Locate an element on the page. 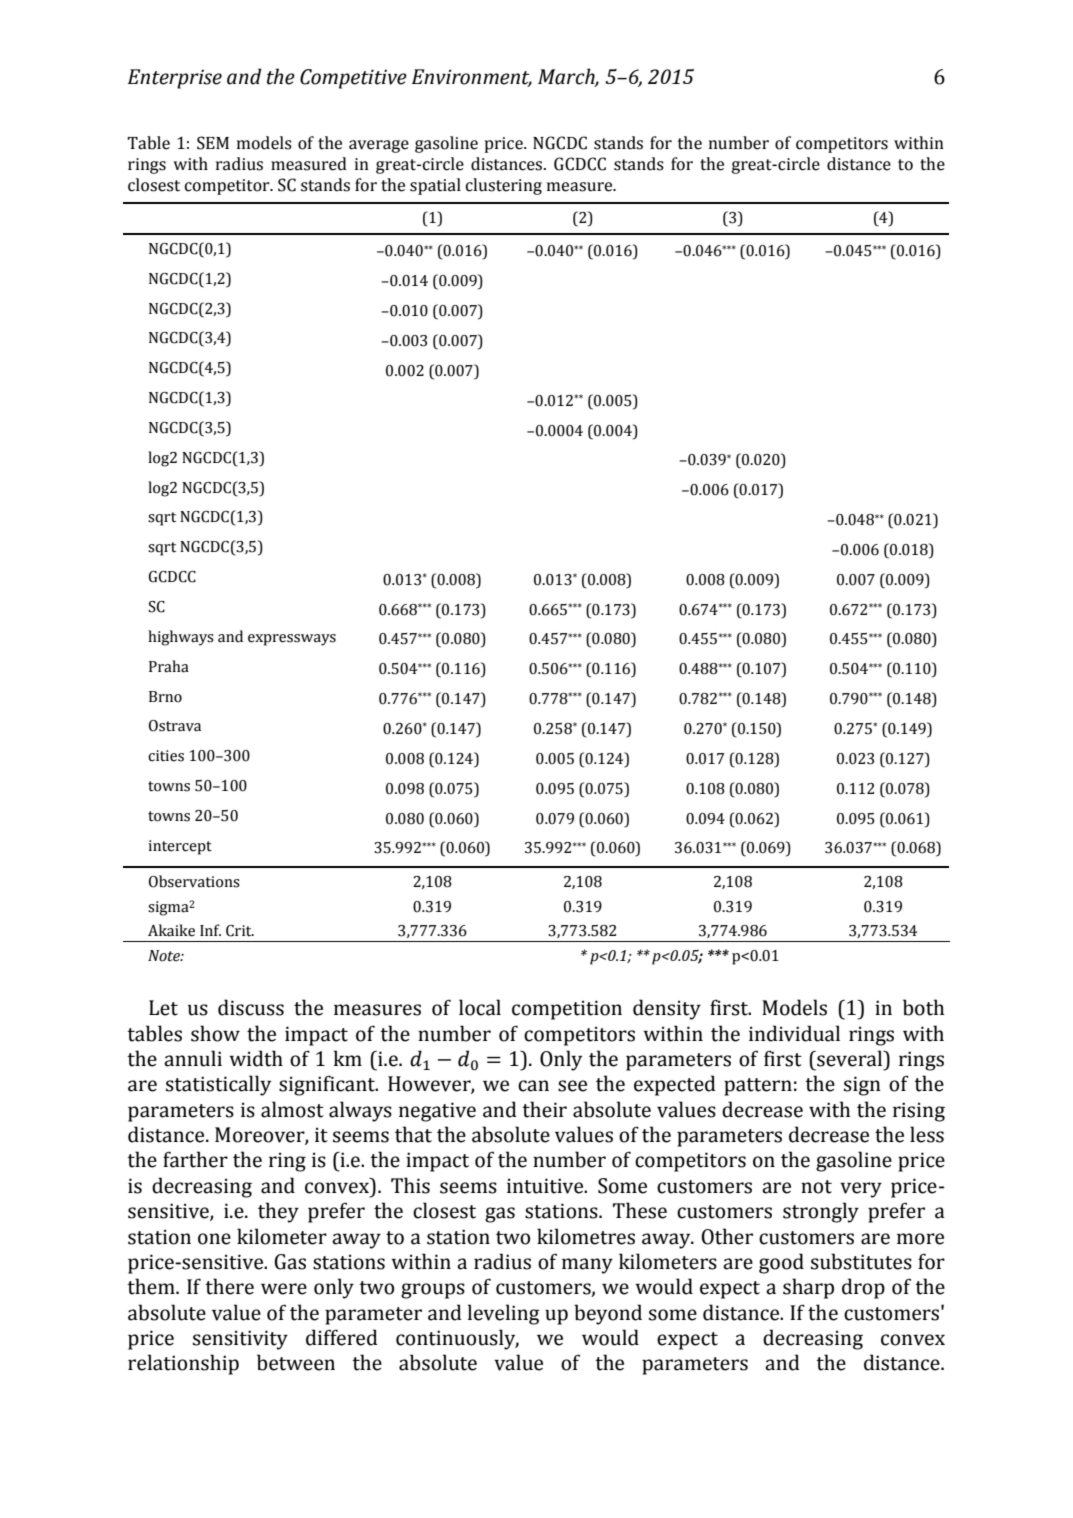 The height and width of the document is (1518, 1073). Environment is located at coordinates (472, 78).
